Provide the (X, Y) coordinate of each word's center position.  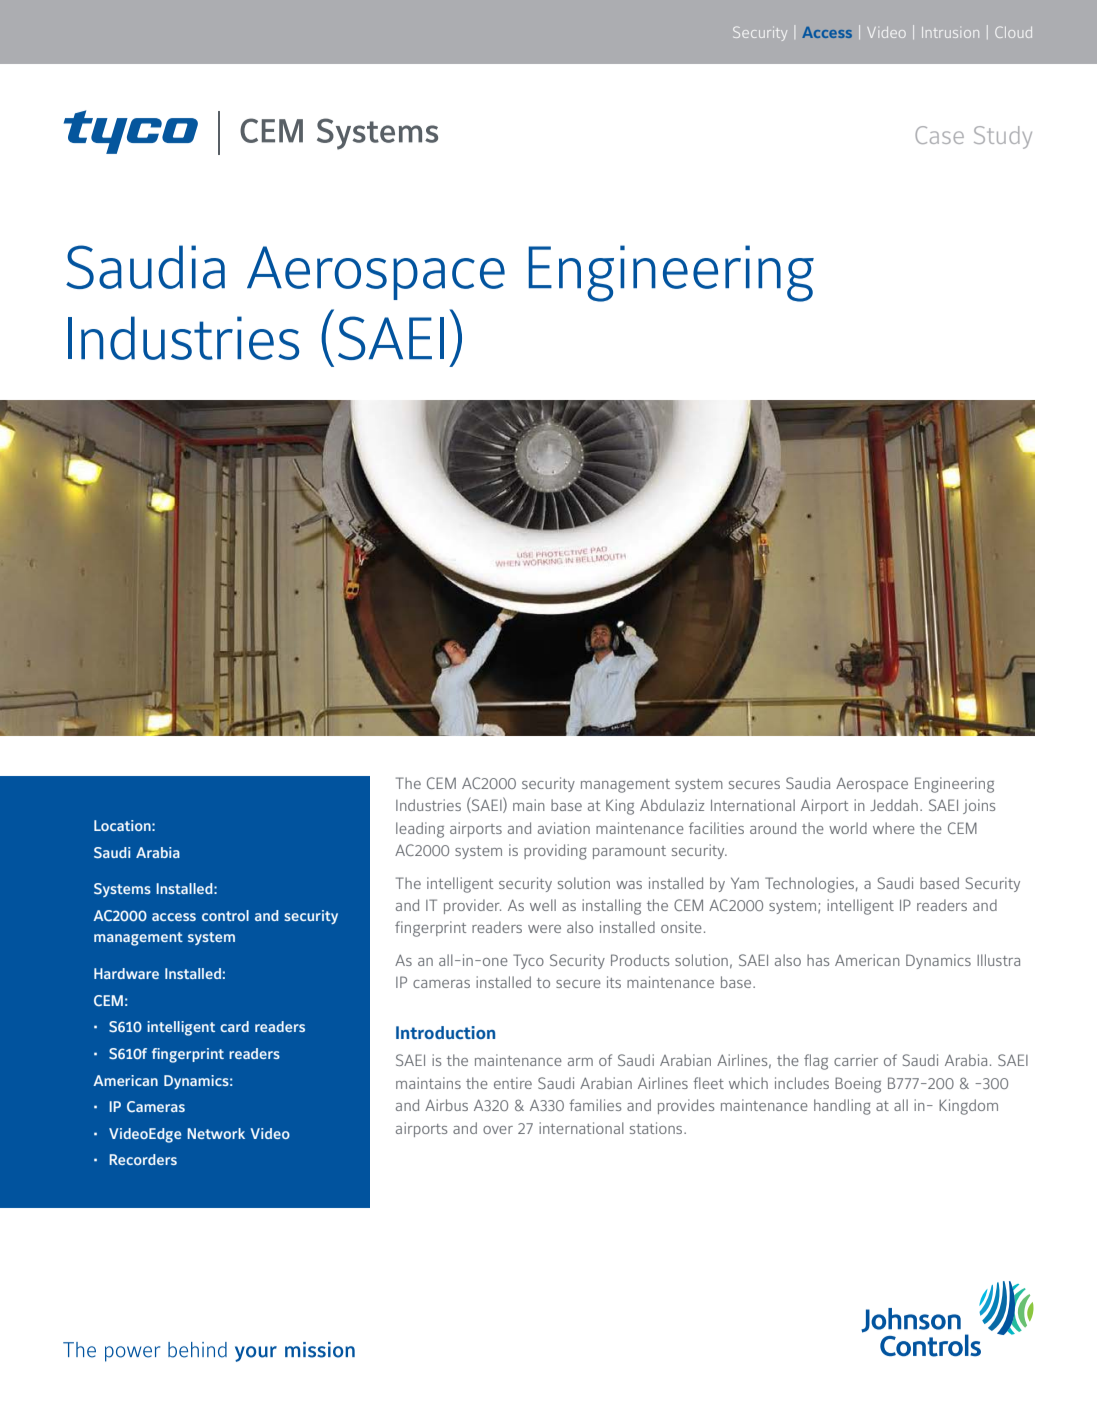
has (818, 960)
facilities (716, 828)
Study (1003, 137)
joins (979, 806)
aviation (564, 828)
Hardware (126, 973)
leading (420, 830)
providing (555, 852)
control (225, 915)
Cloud (1013, 32)
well (543, 905)
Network (216, 1133)
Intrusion (950, 32)
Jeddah (894, 805)
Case (939, 135)
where (894, 828)
